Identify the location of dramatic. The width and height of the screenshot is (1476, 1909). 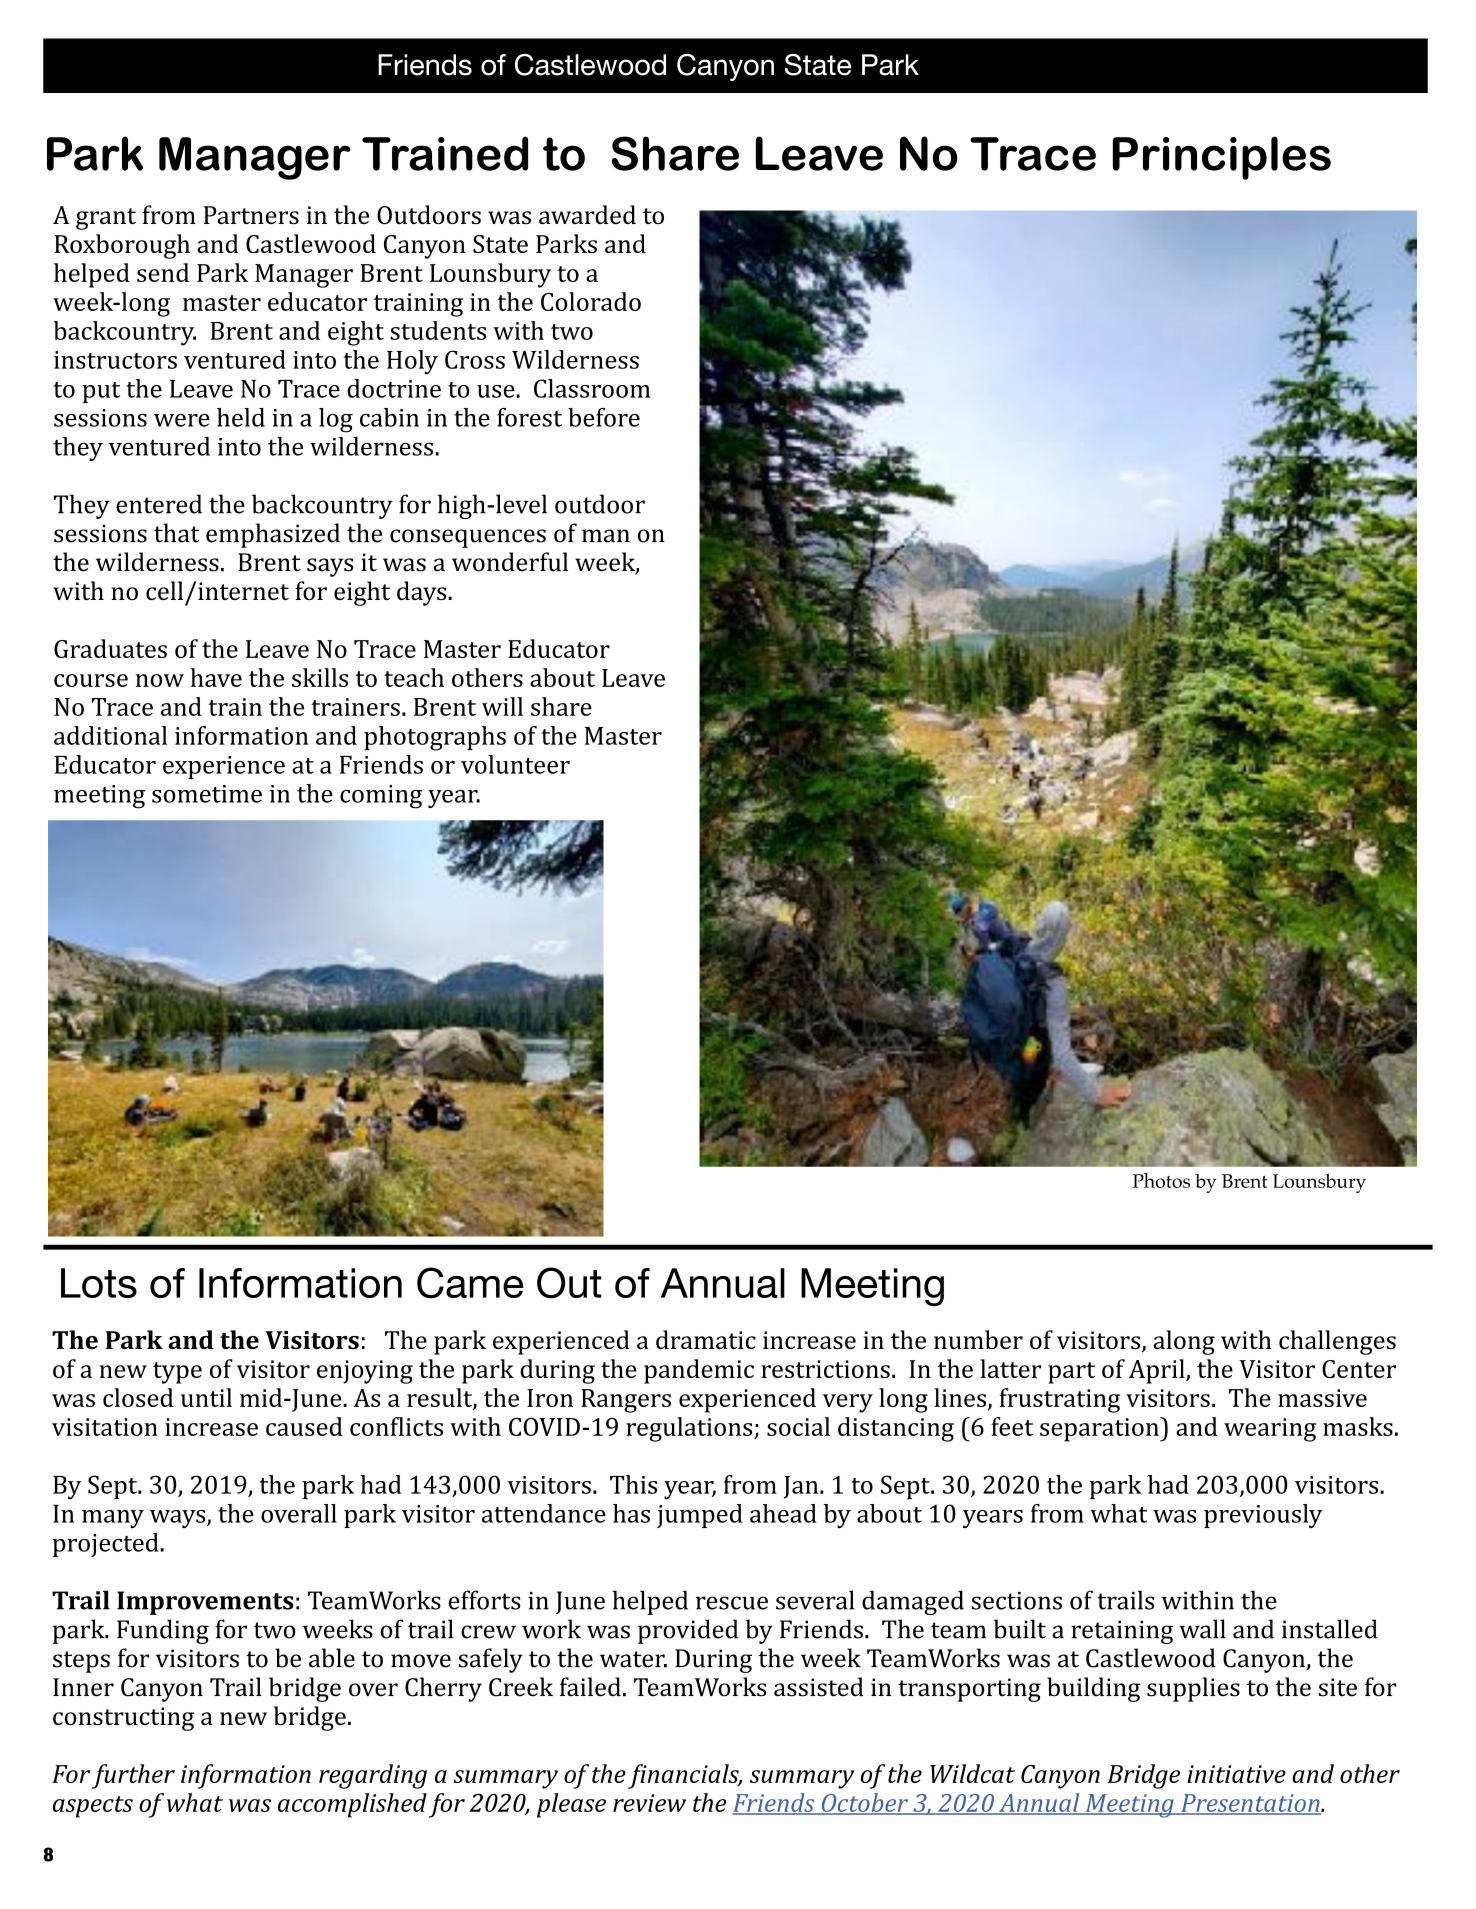
(706, 1339).
